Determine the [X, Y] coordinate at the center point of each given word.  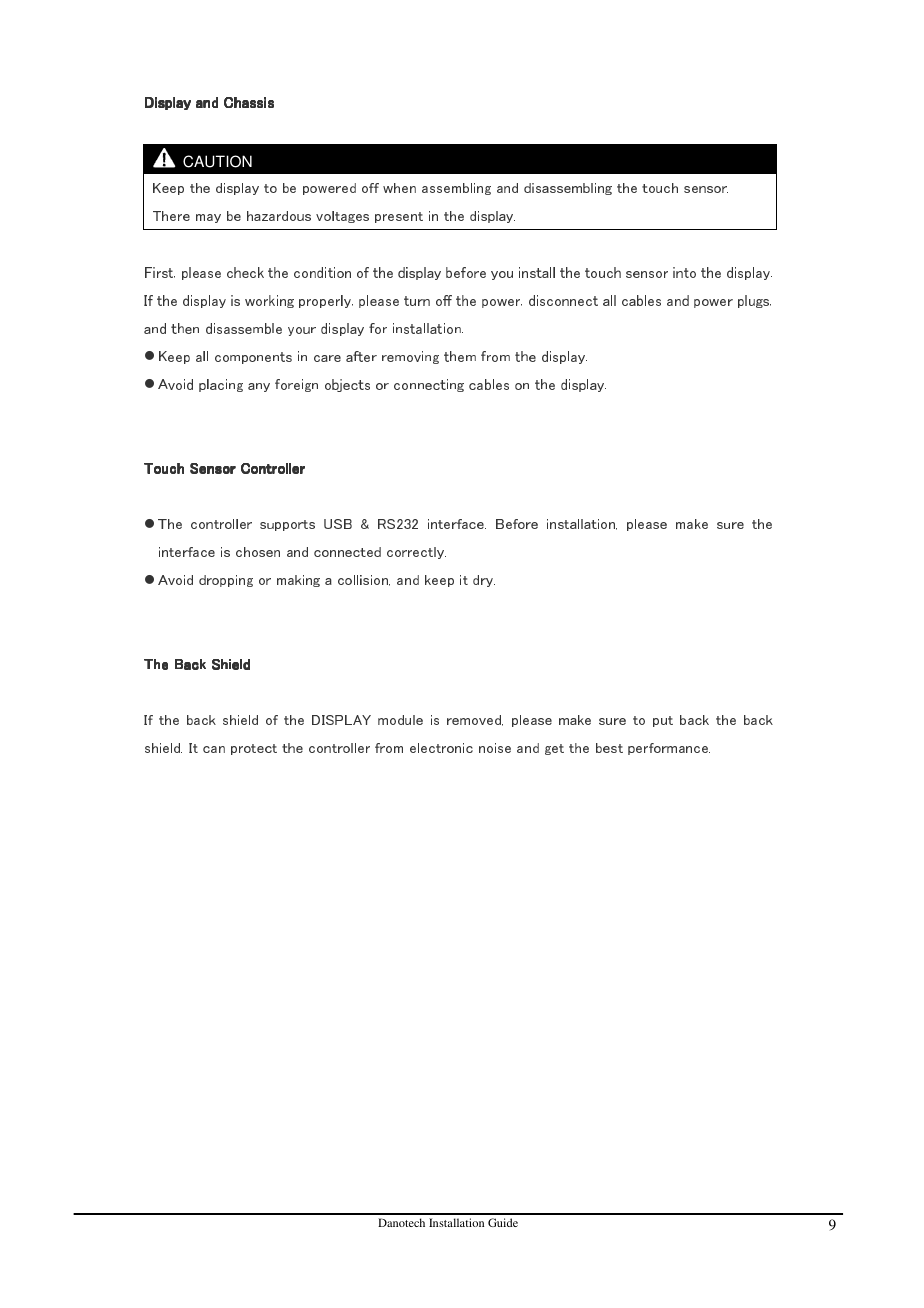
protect [254, 749]
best [609, 748]
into [684, 272]
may [208, 218]
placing [221, 385]
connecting [429, 385]
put [663, 721]
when [399, 188]
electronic [441, 748]
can [214, 749]
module [400, 720]
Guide [503, 1222]
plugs [754, 301]
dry [484, 581]
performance [669, 749]
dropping [226, 581]
